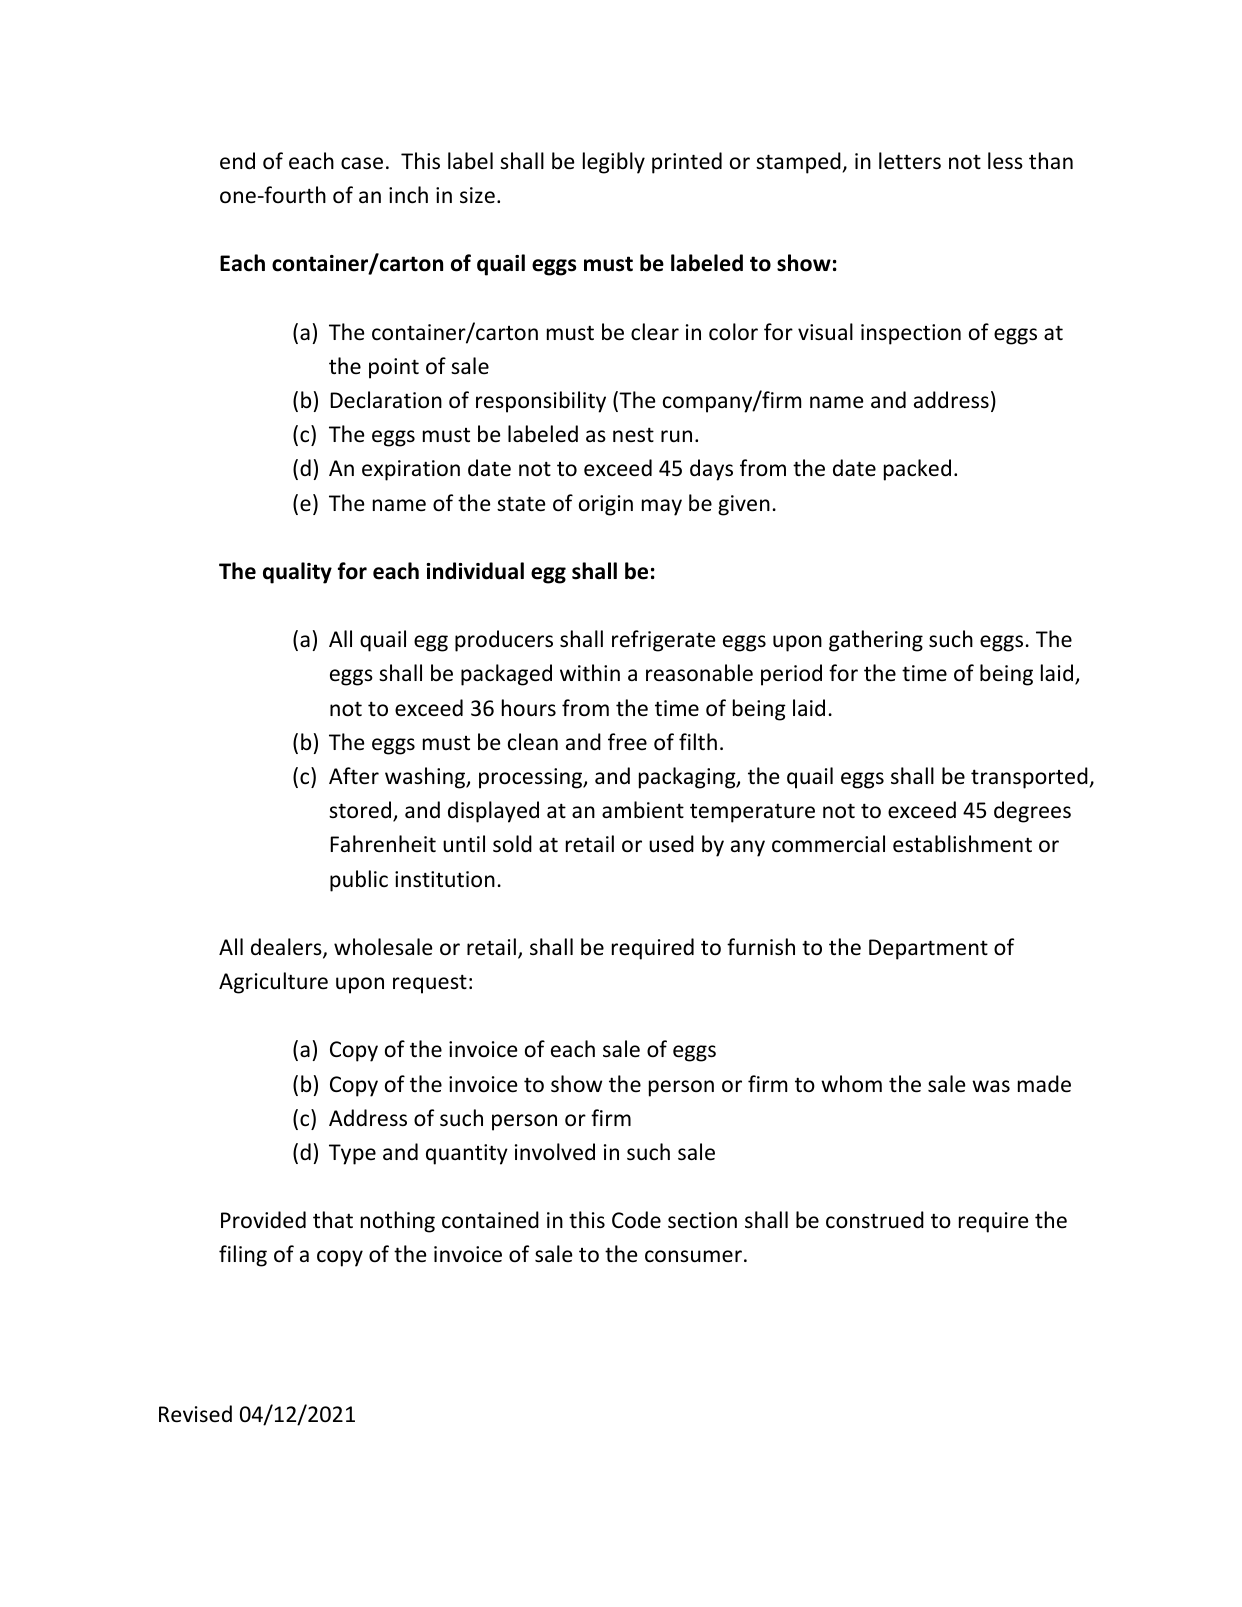 This screenshot has width=1242, height=1607. What do you see at coordinates (693, 1256) in the screenshot?
I see `consumer` at bounding box center [693, 1256].
